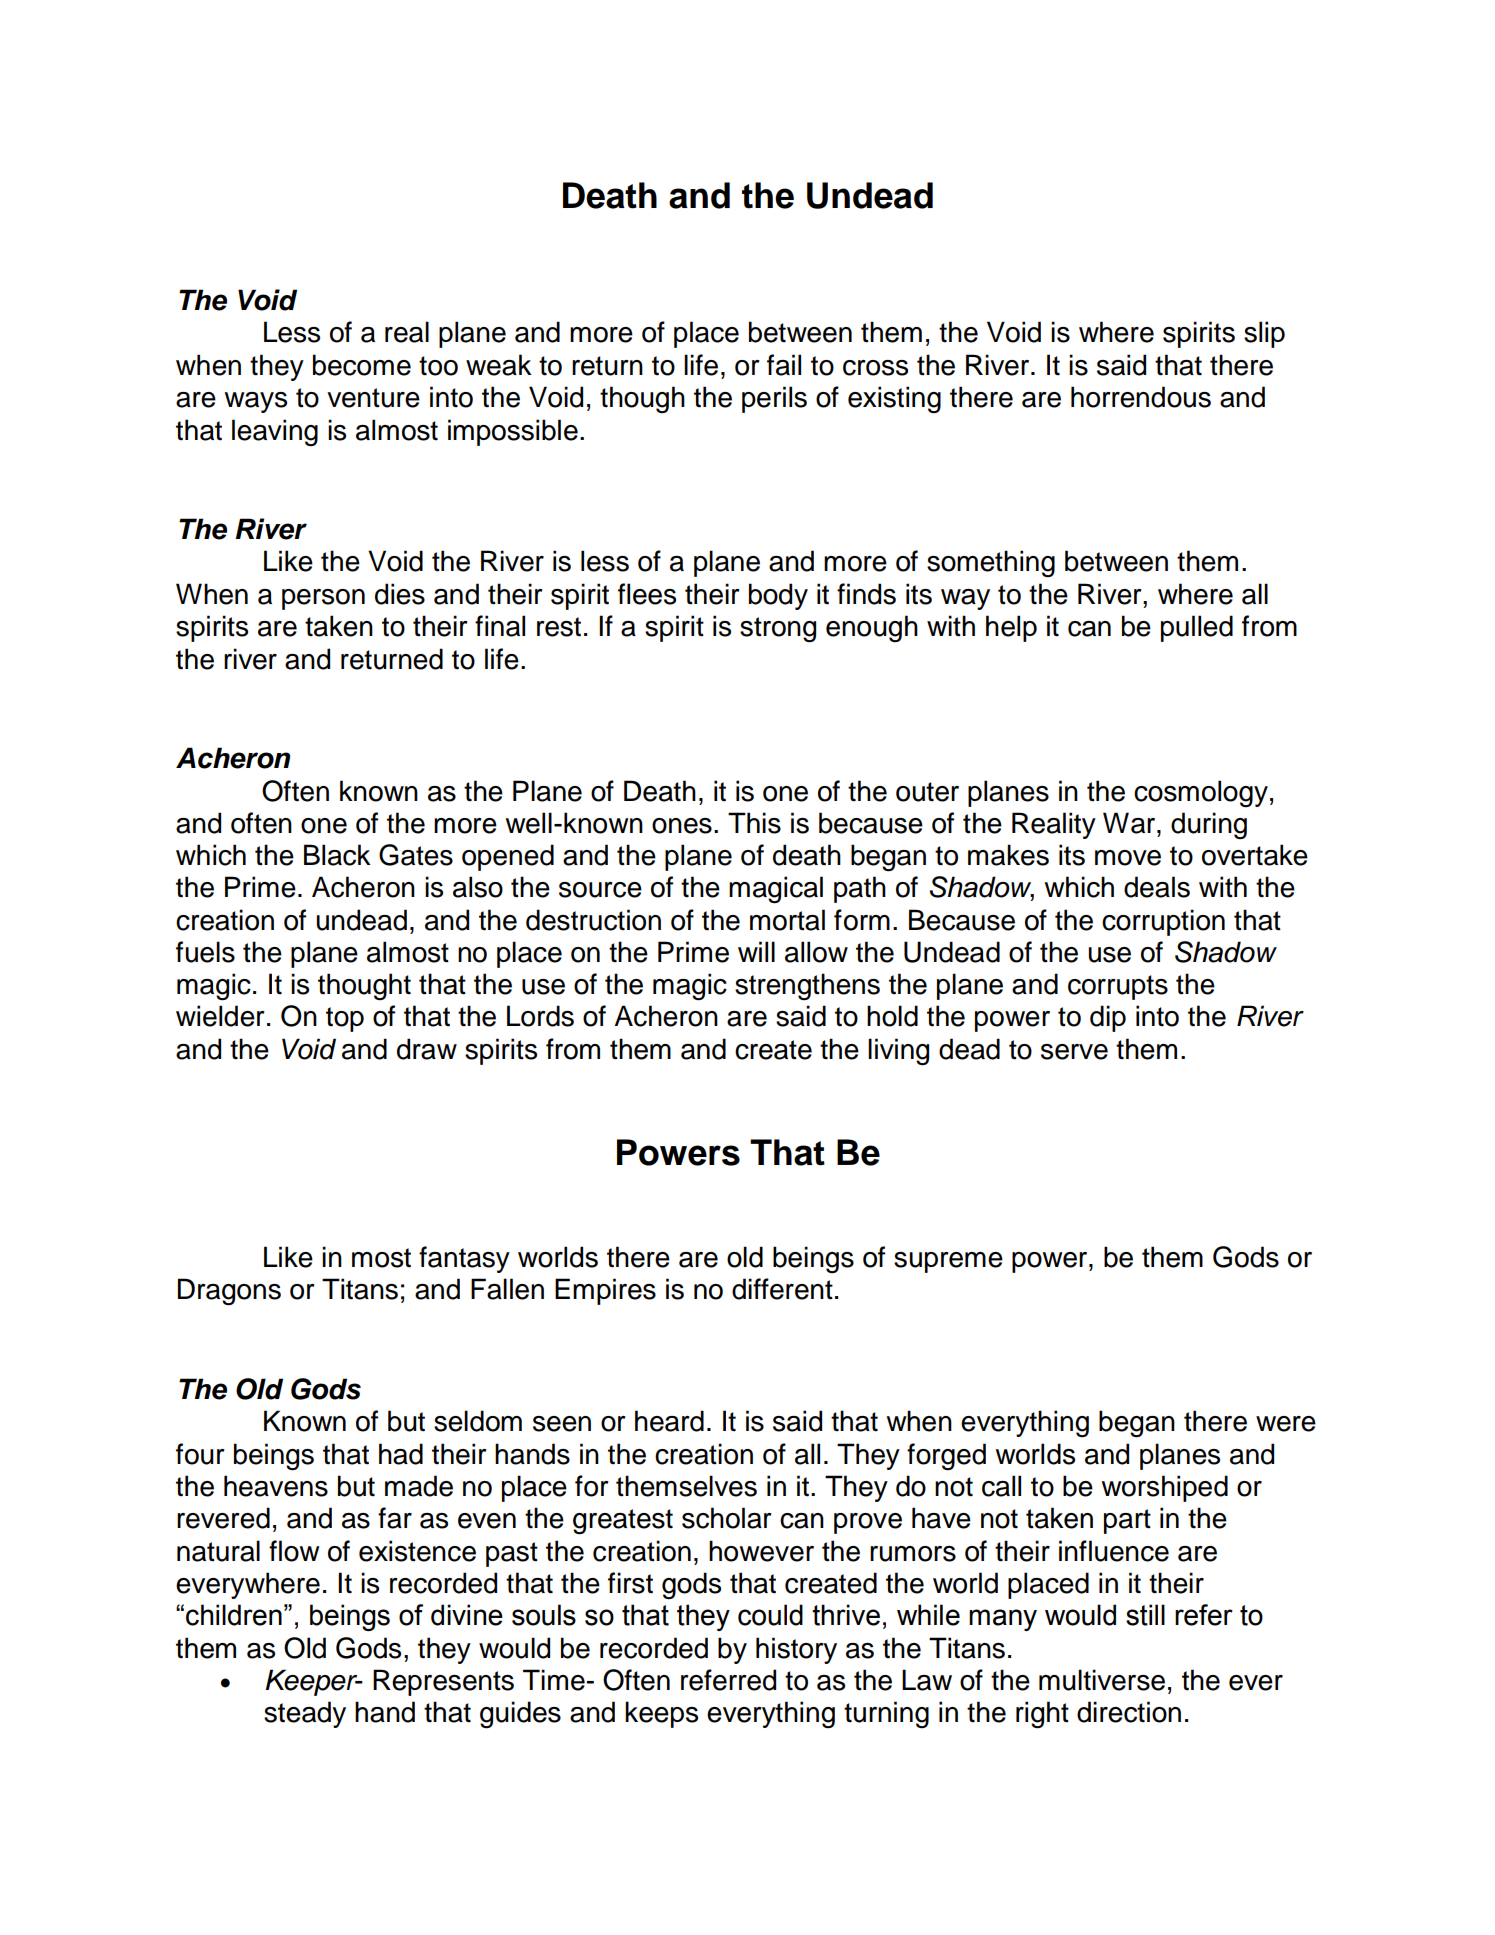  I want to click on supreme, so click(948, 1262).
